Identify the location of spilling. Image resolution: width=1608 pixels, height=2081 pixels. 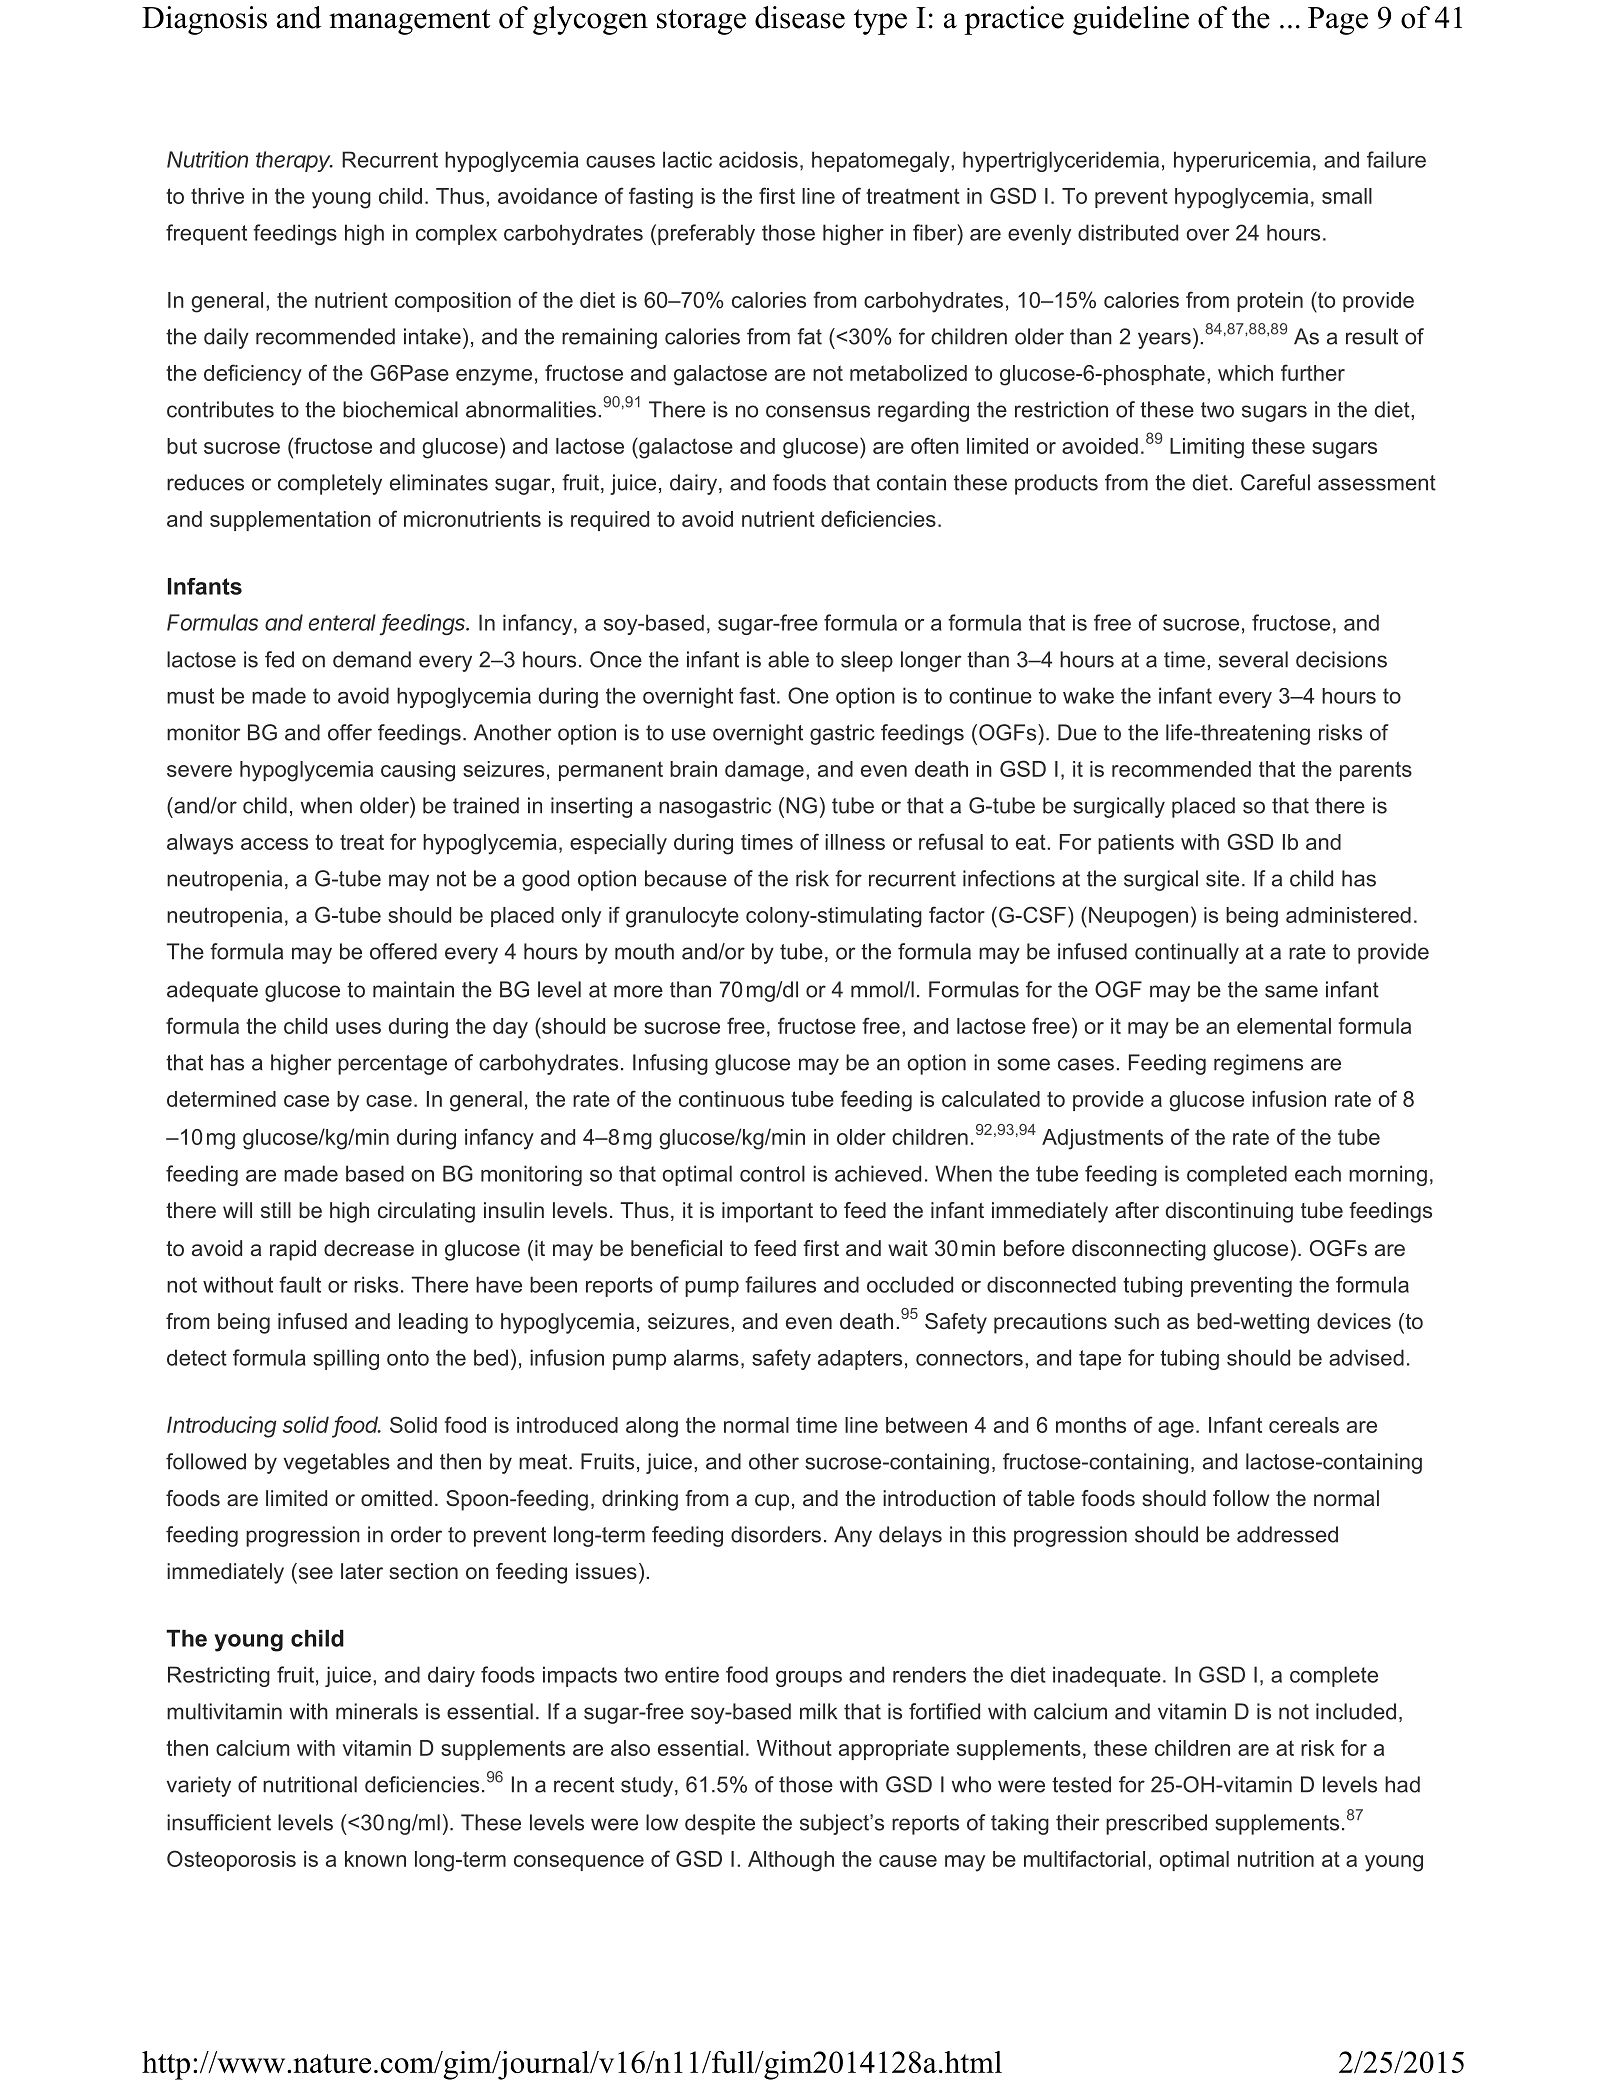
(346, 1359).
